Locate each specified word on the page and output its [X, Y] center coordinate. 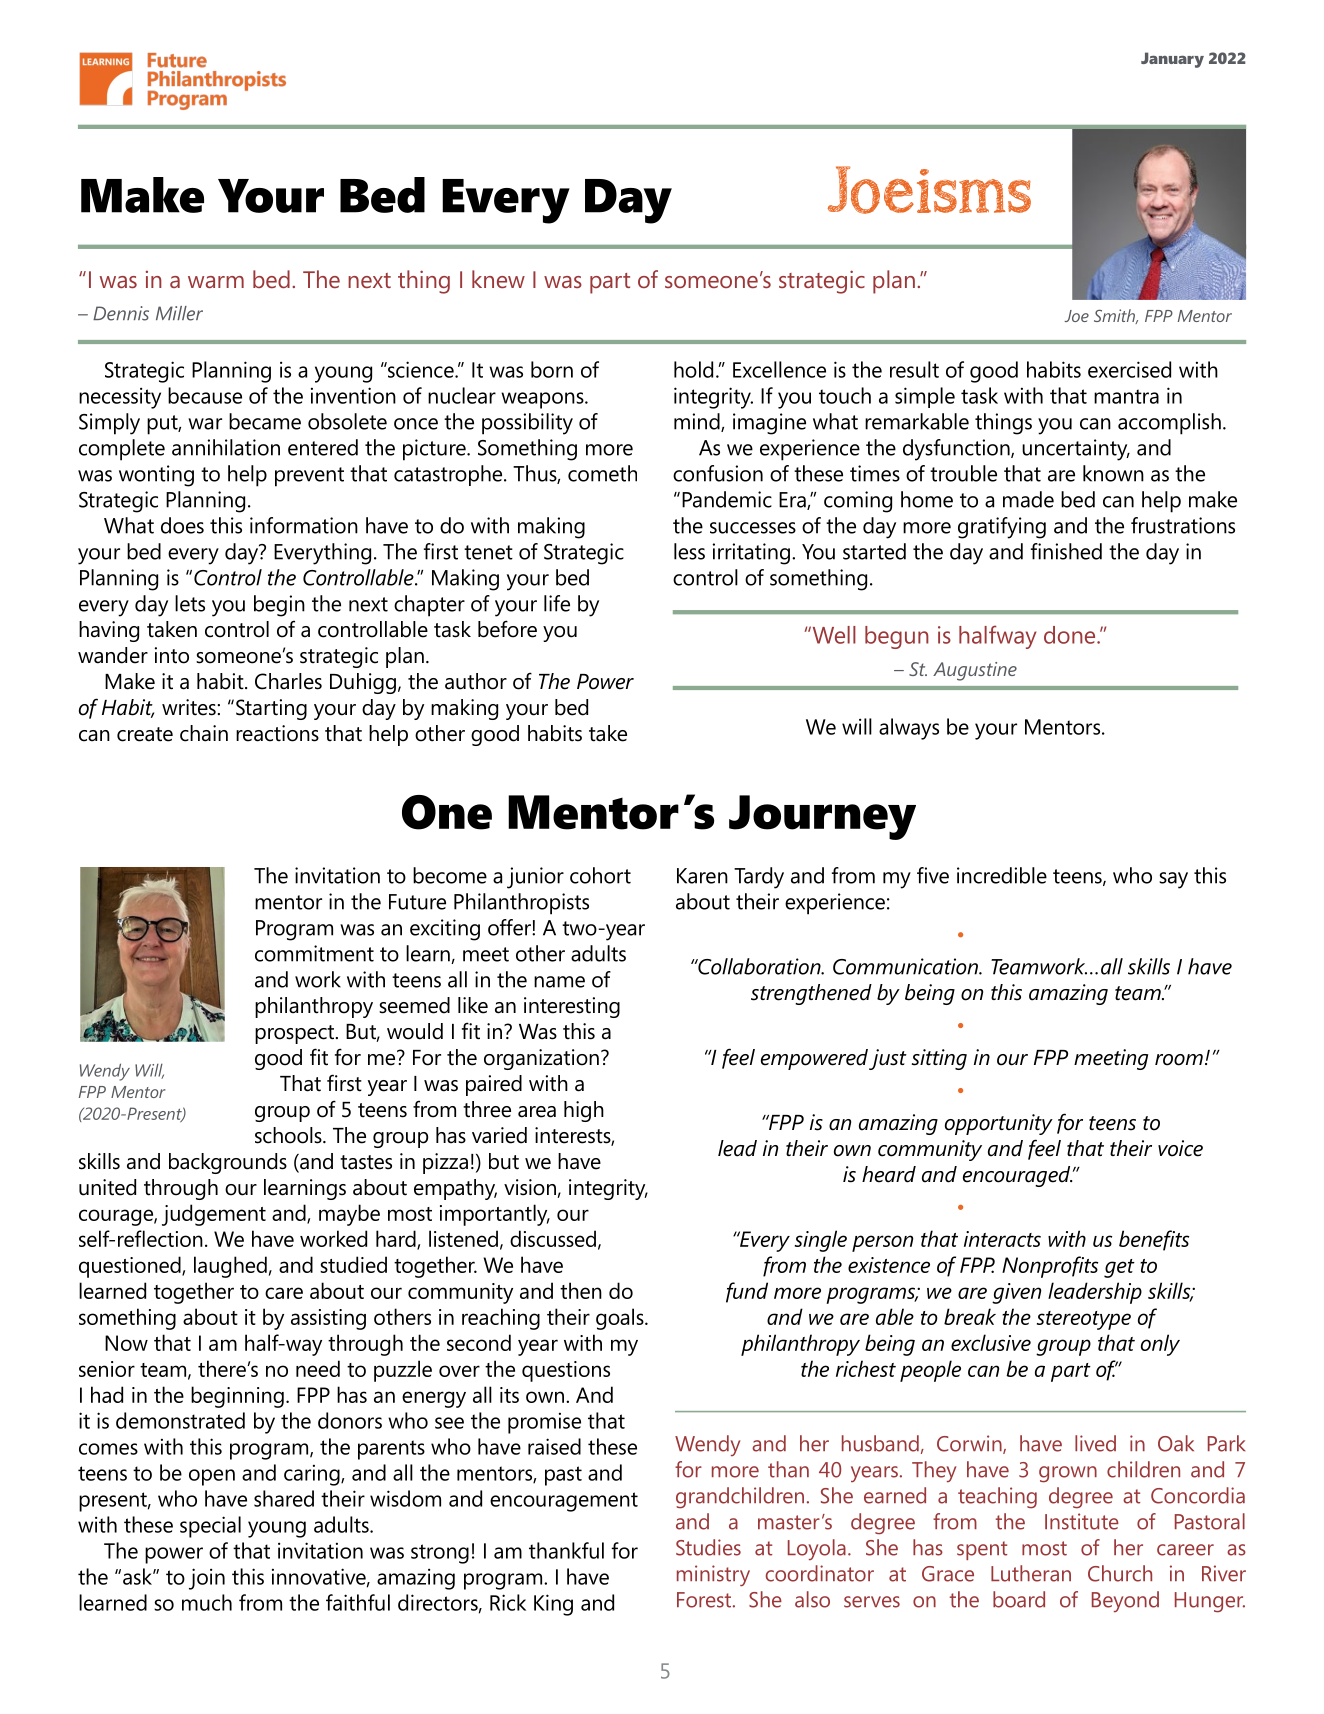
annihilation [226, 447]
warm [216, 282]
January [1172, 60]
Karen [702, 876]
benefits [1154, 1240]
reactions [277, 733]
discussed [553, 1238]
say [1173, 880]
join [207, 1579]
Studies [708, 1547]
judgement [214, 1215]
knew [498, 279]
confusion [718, 473]
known [1113, 473]
